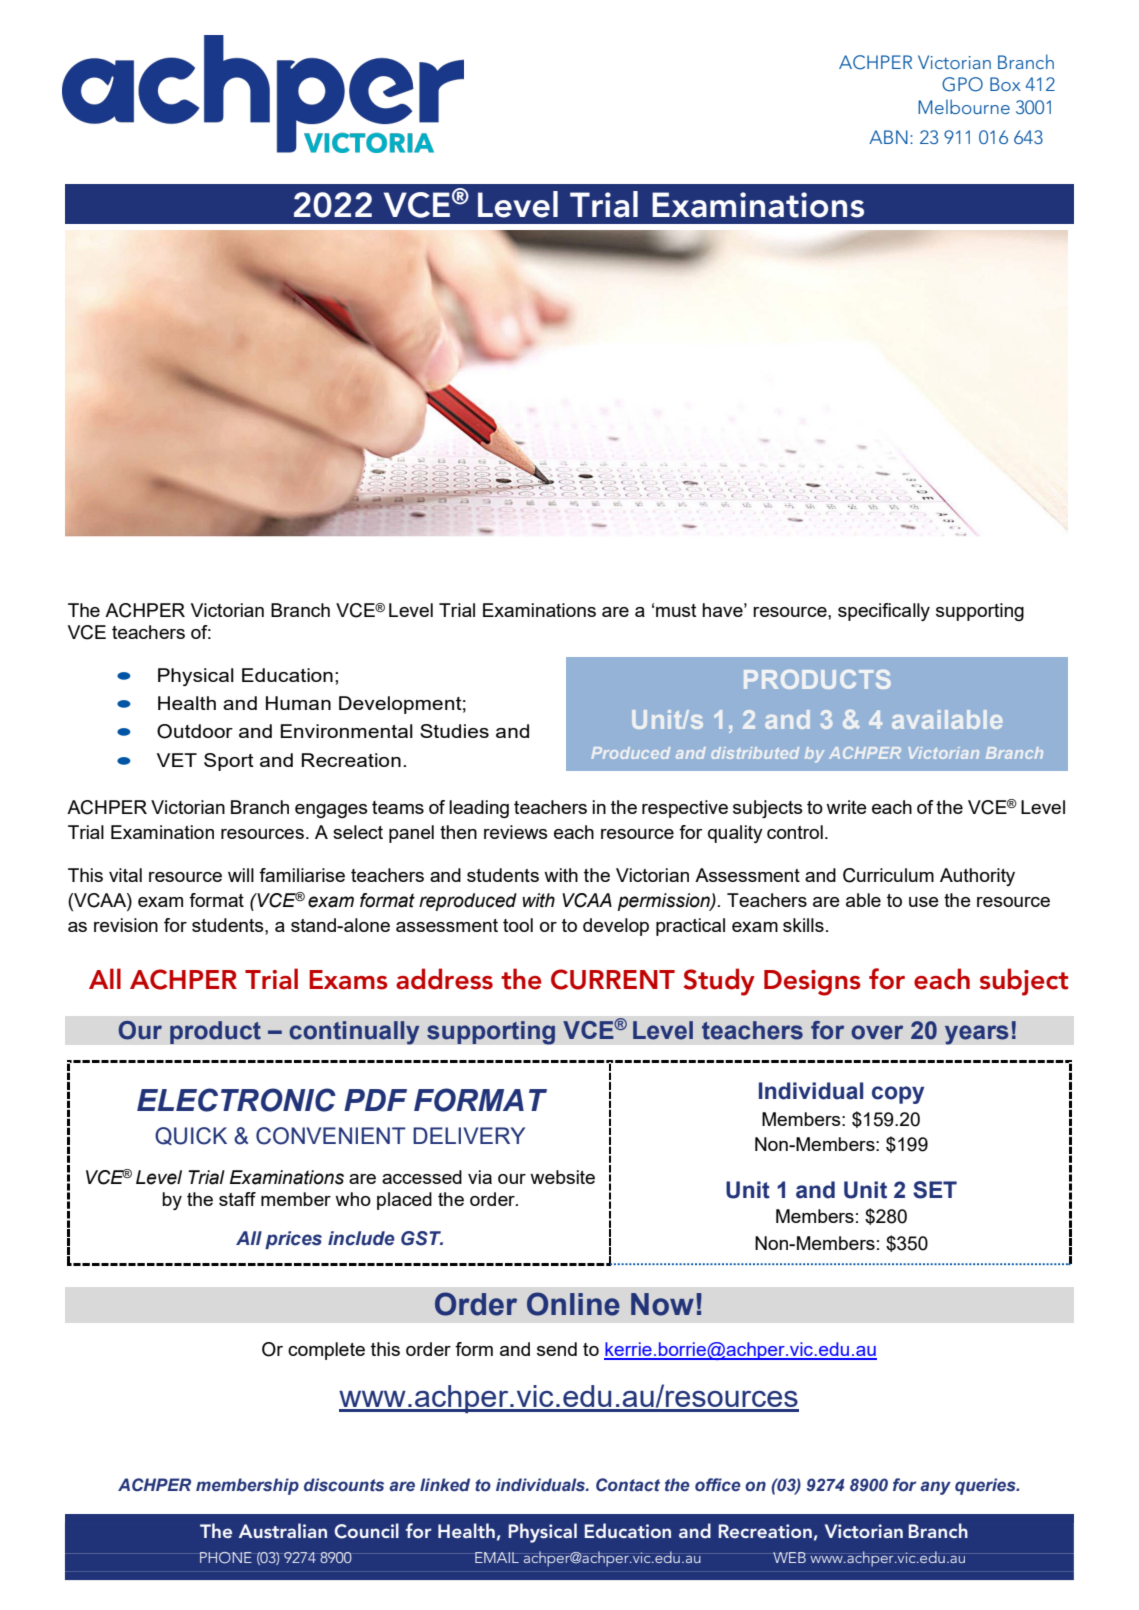 This image has width=1139, height=1610. Describe the element at coordinates (962, 84) in the image. I see `GPO` at that location.
